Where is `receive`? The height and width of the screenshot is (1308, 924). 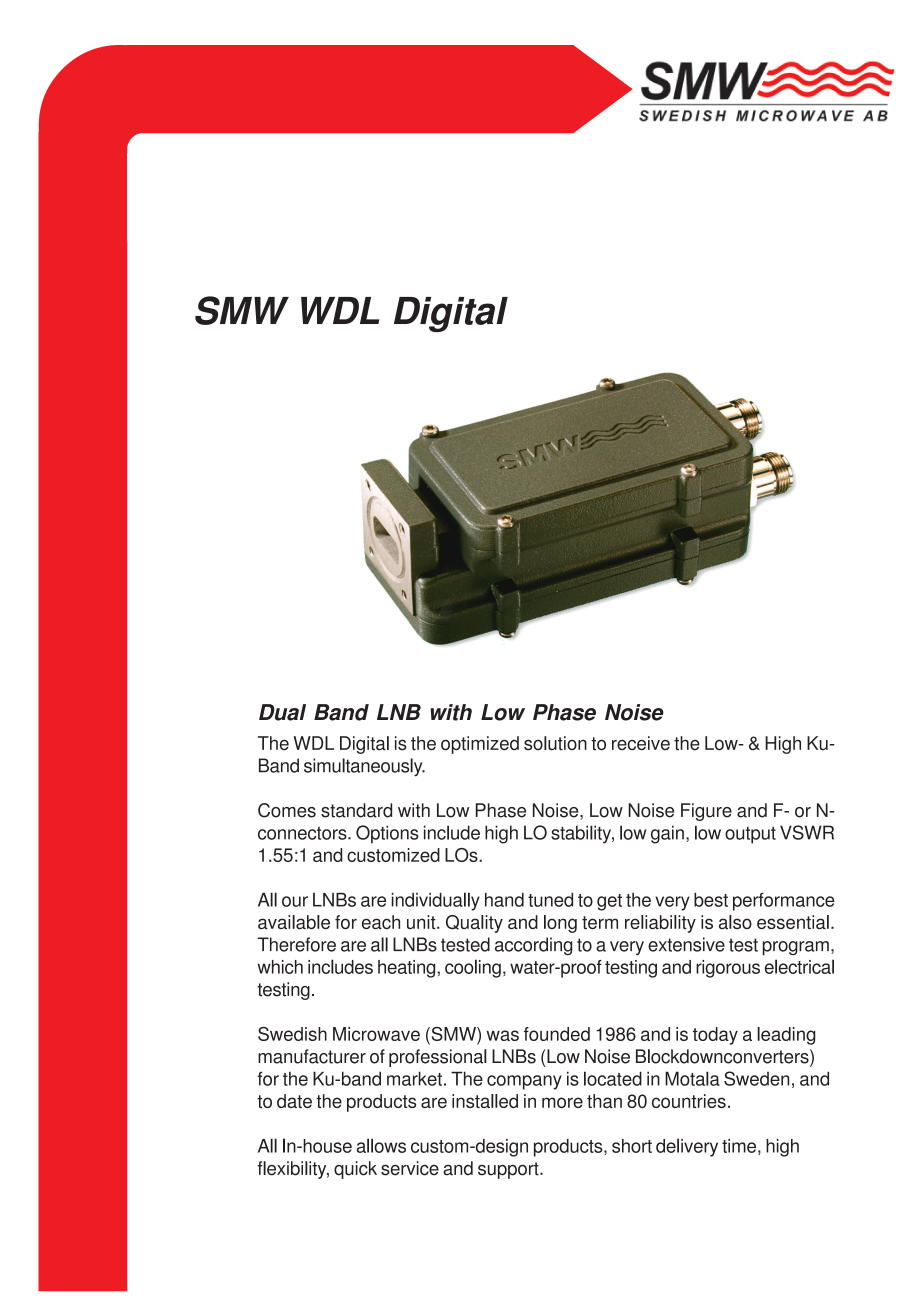 receive is located at coordinates (641, 743).
